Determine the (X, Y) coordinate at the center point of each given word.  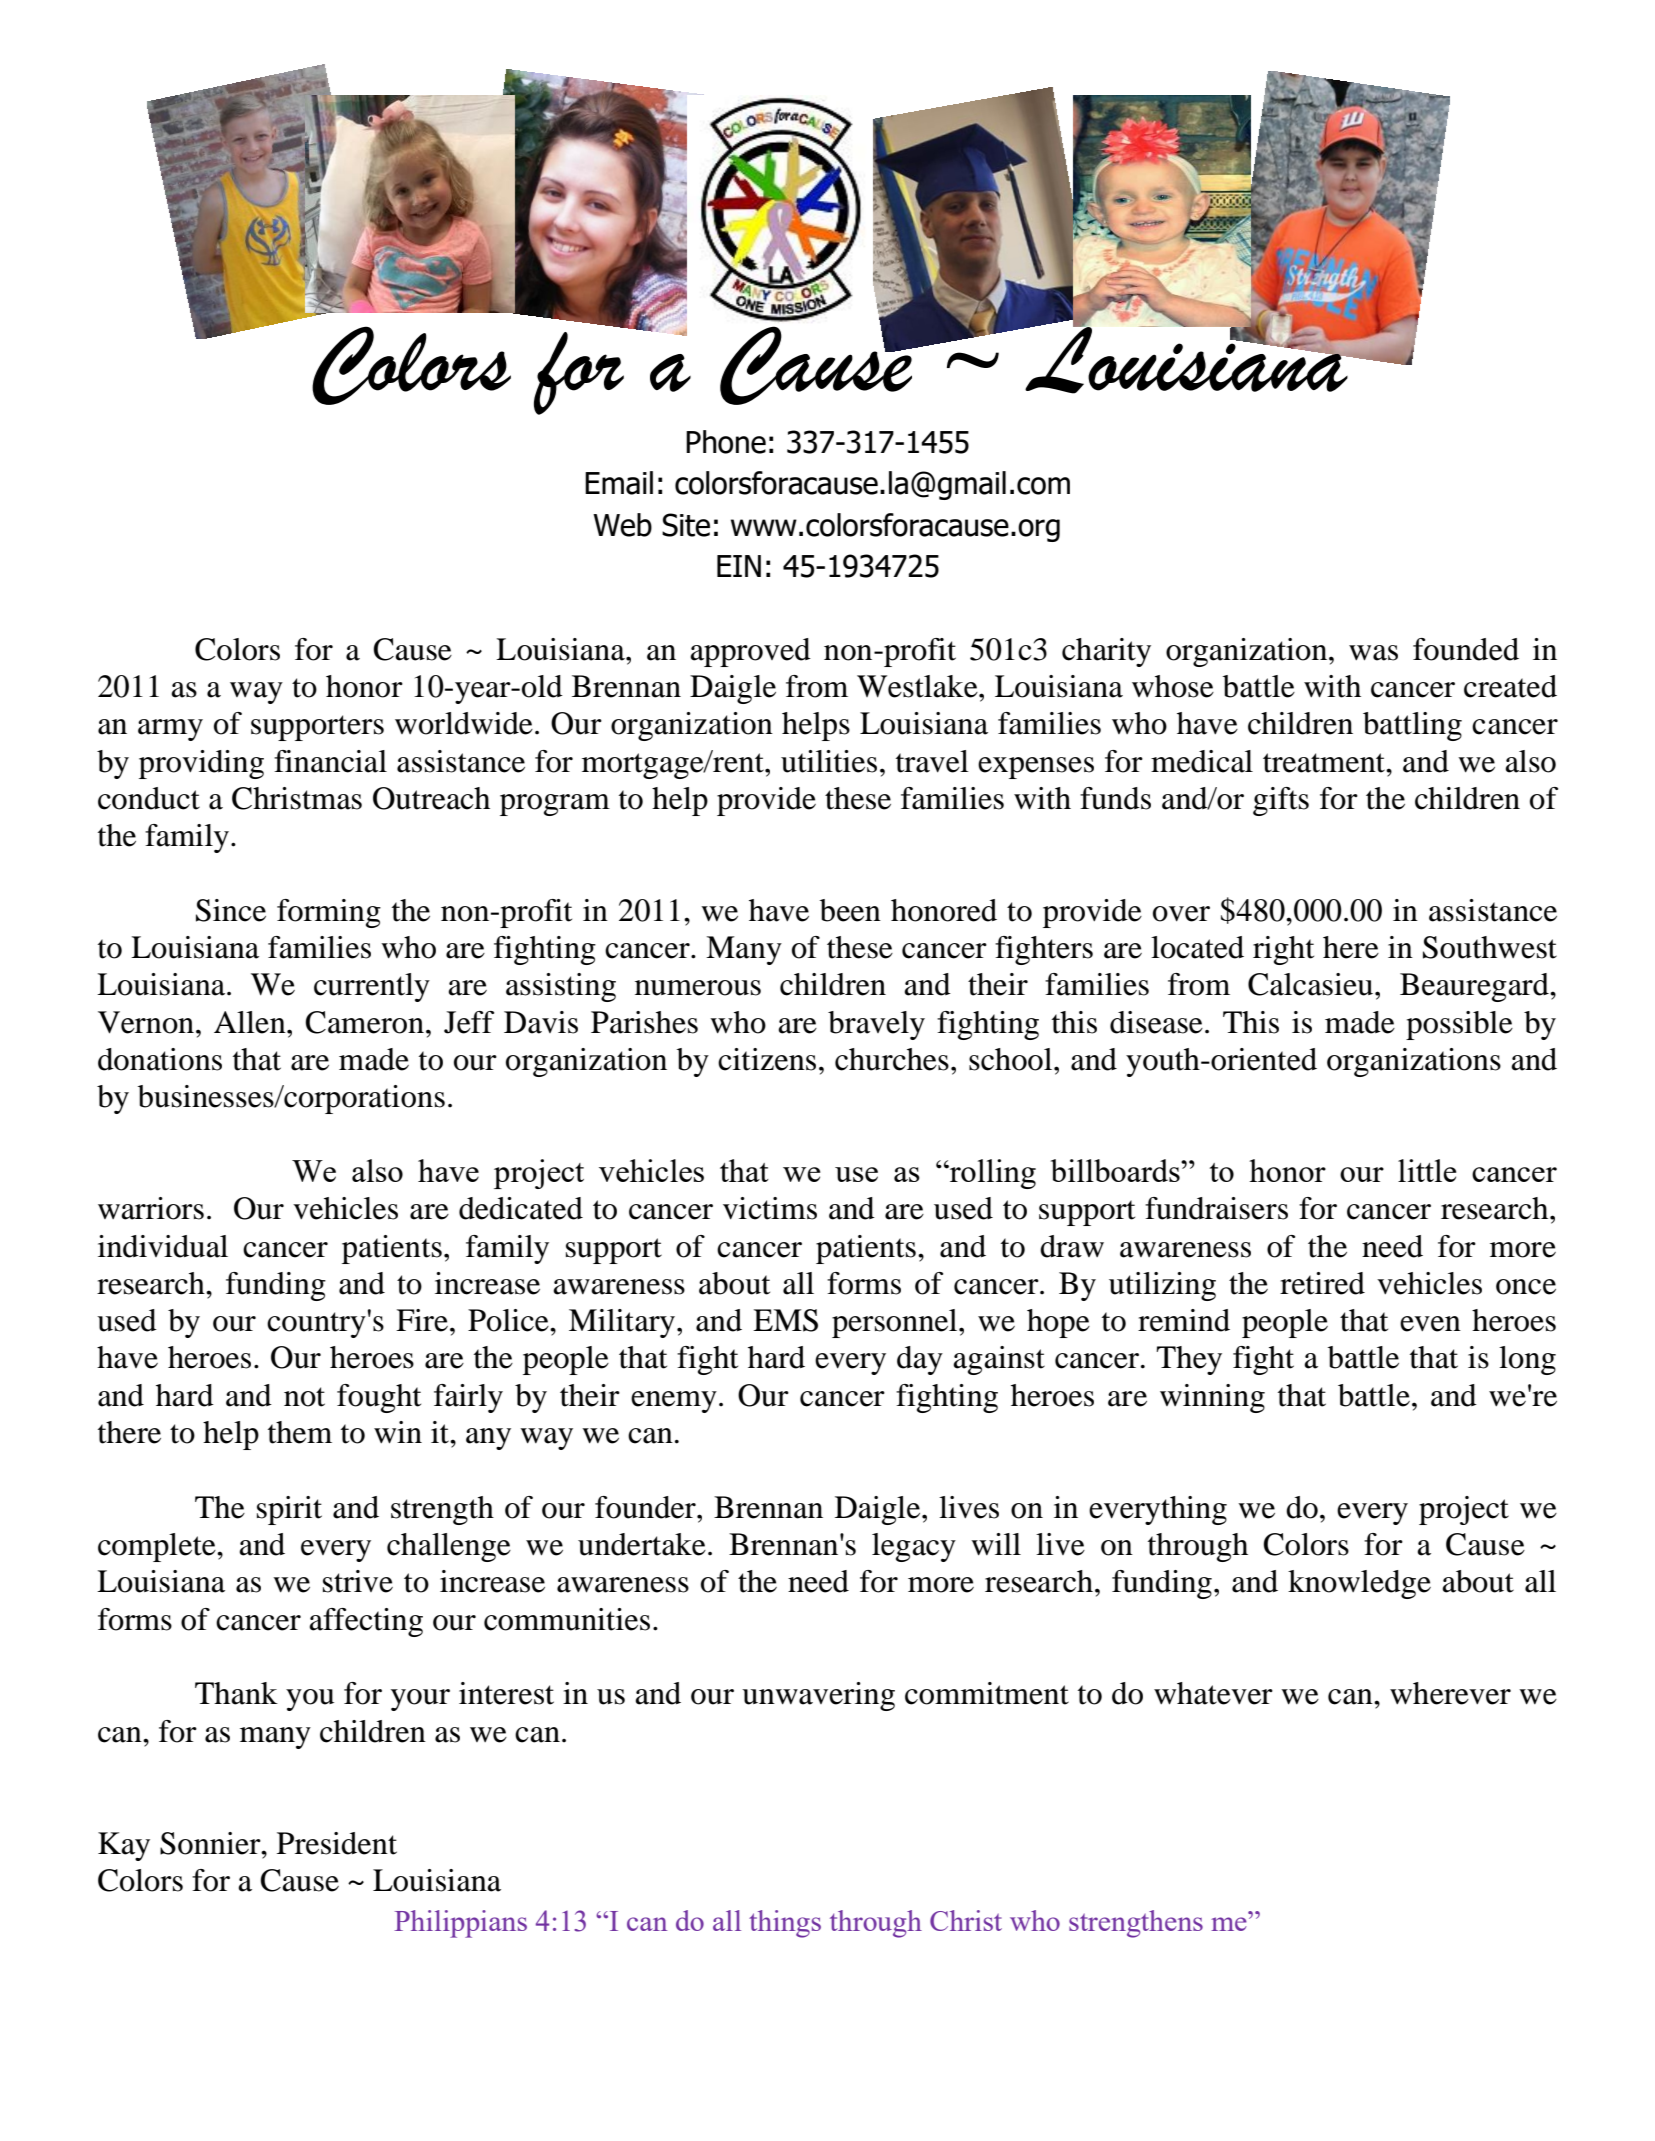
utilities (829, 761)
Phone (726, 442)
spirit (289, 1510)
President (337, 1843)
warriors (151, 1208)
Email (619, 483)
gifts (1281, 801)
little (1427, 1170)
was (1373, 653)
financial (330, 761)
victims (770, 1208)
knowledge (1359, 1584)
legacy (914, 1547)
